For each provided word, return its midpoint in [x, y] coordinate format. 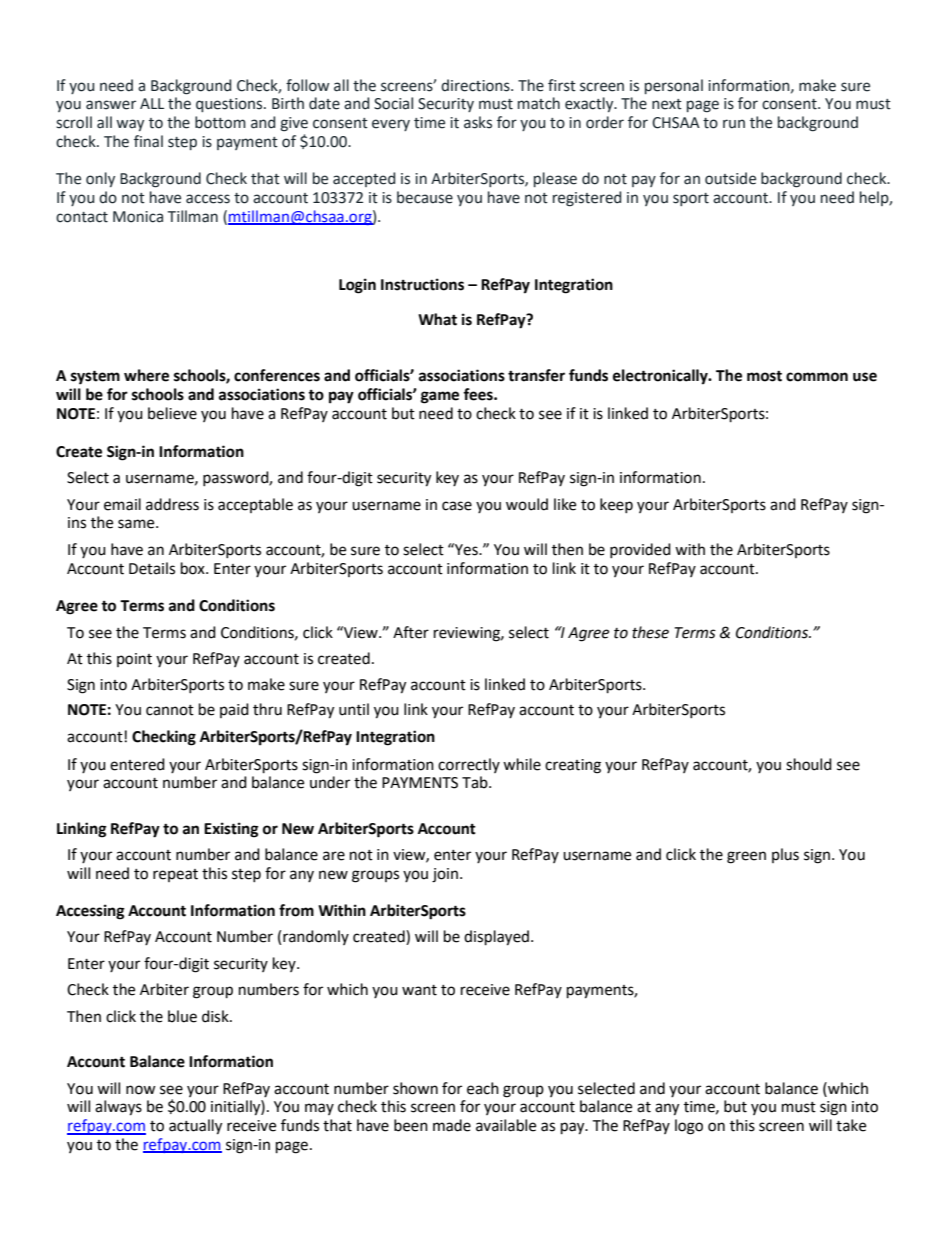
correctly [469, 765]
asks [478, 122]
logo [689, 1127]
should [809, 764]
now [141, 1090]
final [148, 141]
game [440, 397]
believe [172, 413]
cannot [170, 710]
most [764, 376]
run [734, 124]
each [483, 1088]
